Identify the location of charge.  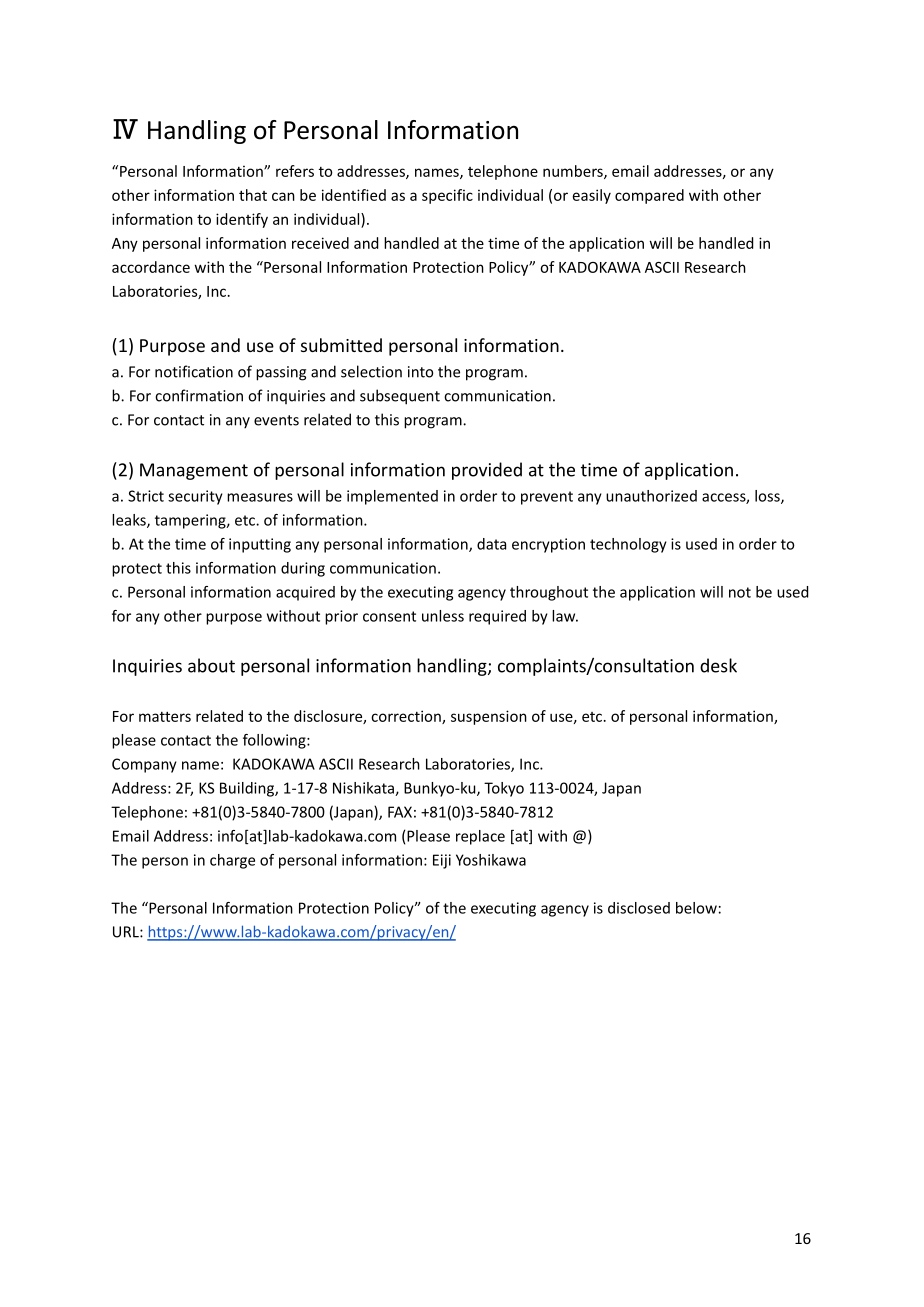
(232, 861).
